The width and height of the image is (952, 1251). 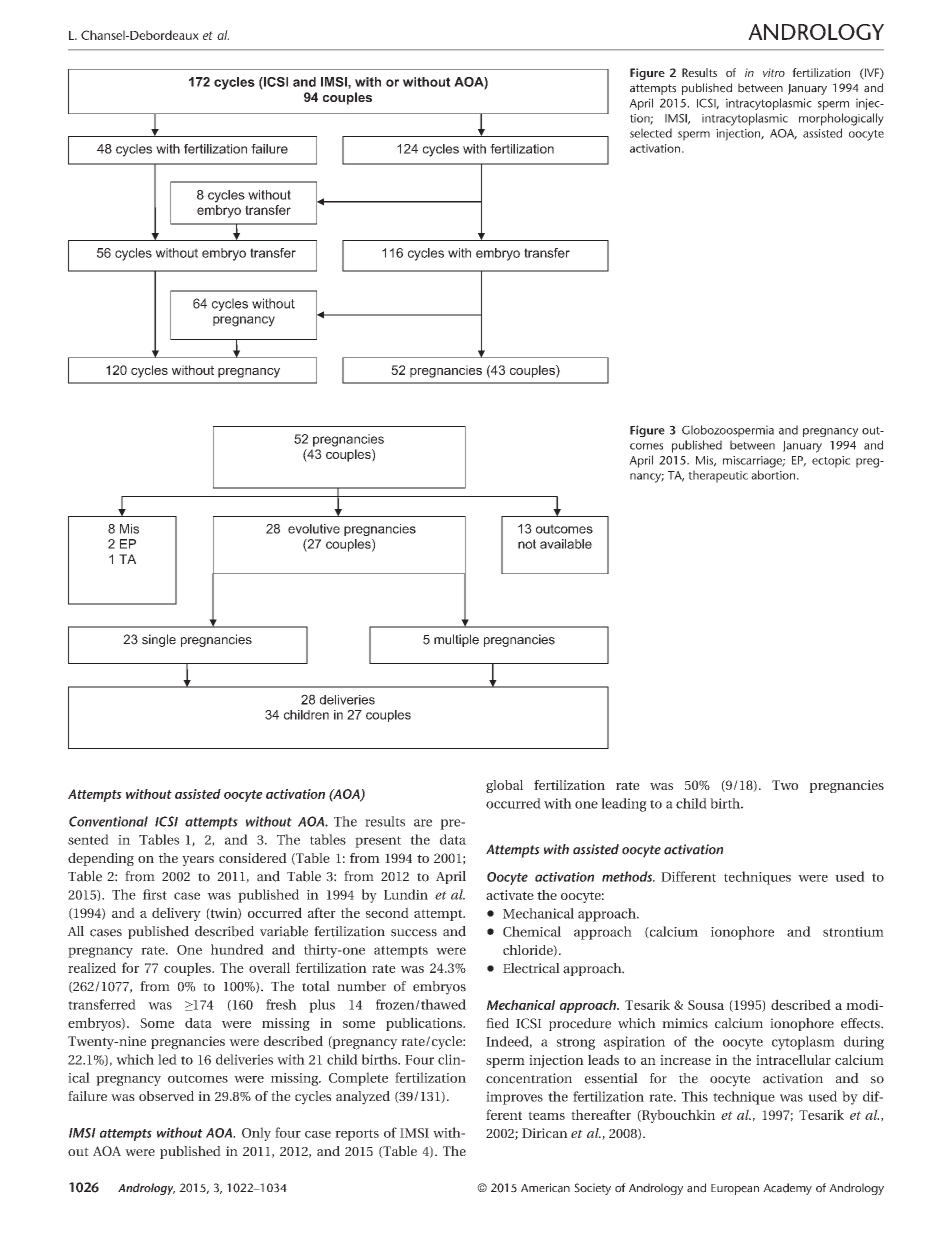 I want to click on global, so click(x=504, y=786).
